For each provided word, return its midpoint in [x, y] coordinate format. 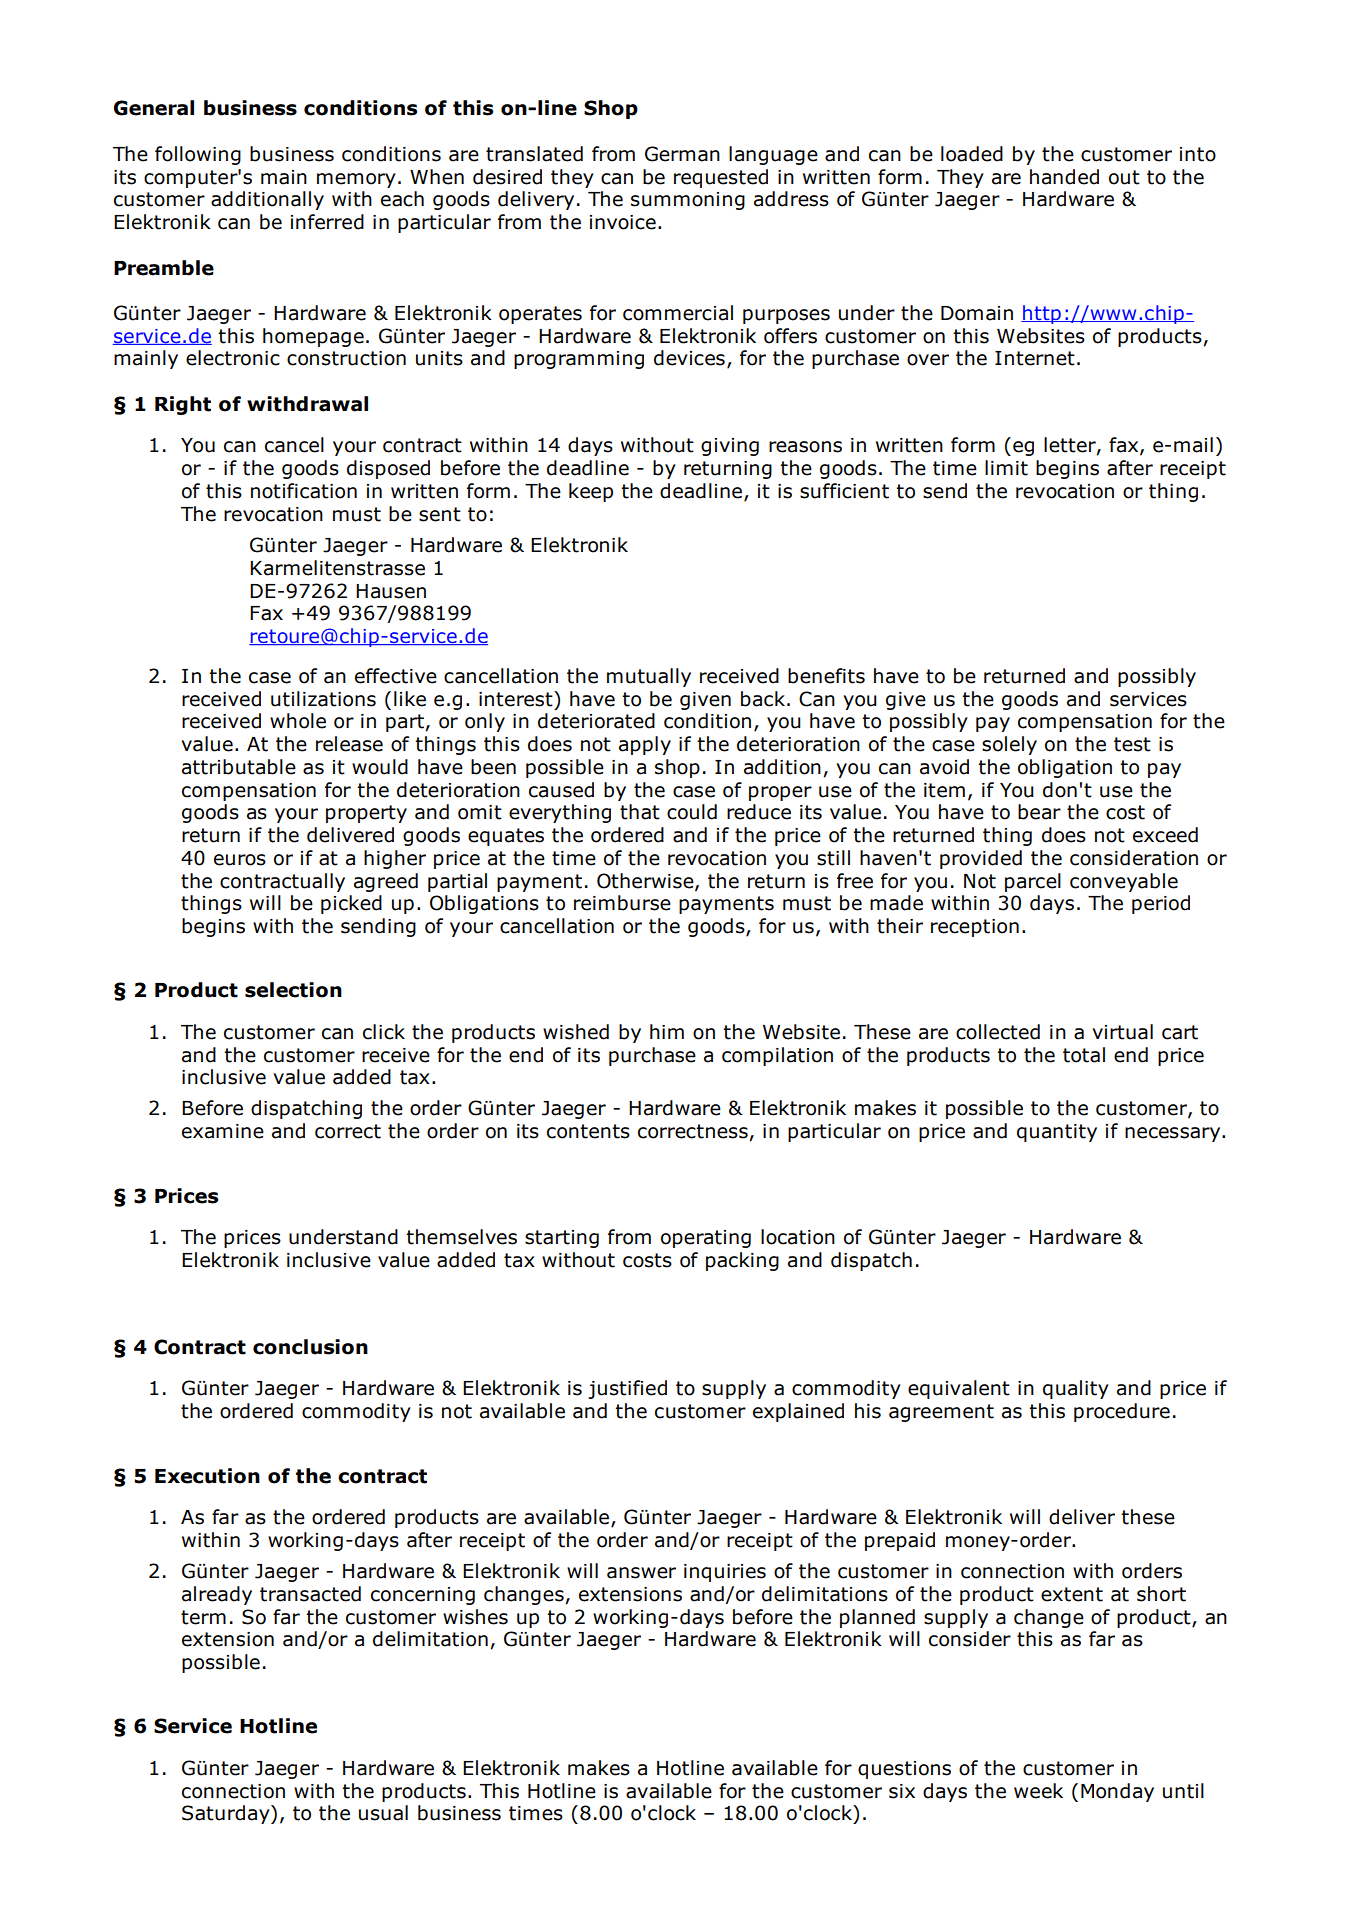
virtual [1122, 1032]
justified [627, 1389]
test [1132, 744]
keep [591, 492]
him [667, 1031]
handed [1064, 177]
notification [304, 491]
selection [293, 990]
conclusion [310, 1347]
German [682, 154]
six [902, 1791]
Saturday [227, 1814]
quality [1076, 1389]
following [198, 155]
